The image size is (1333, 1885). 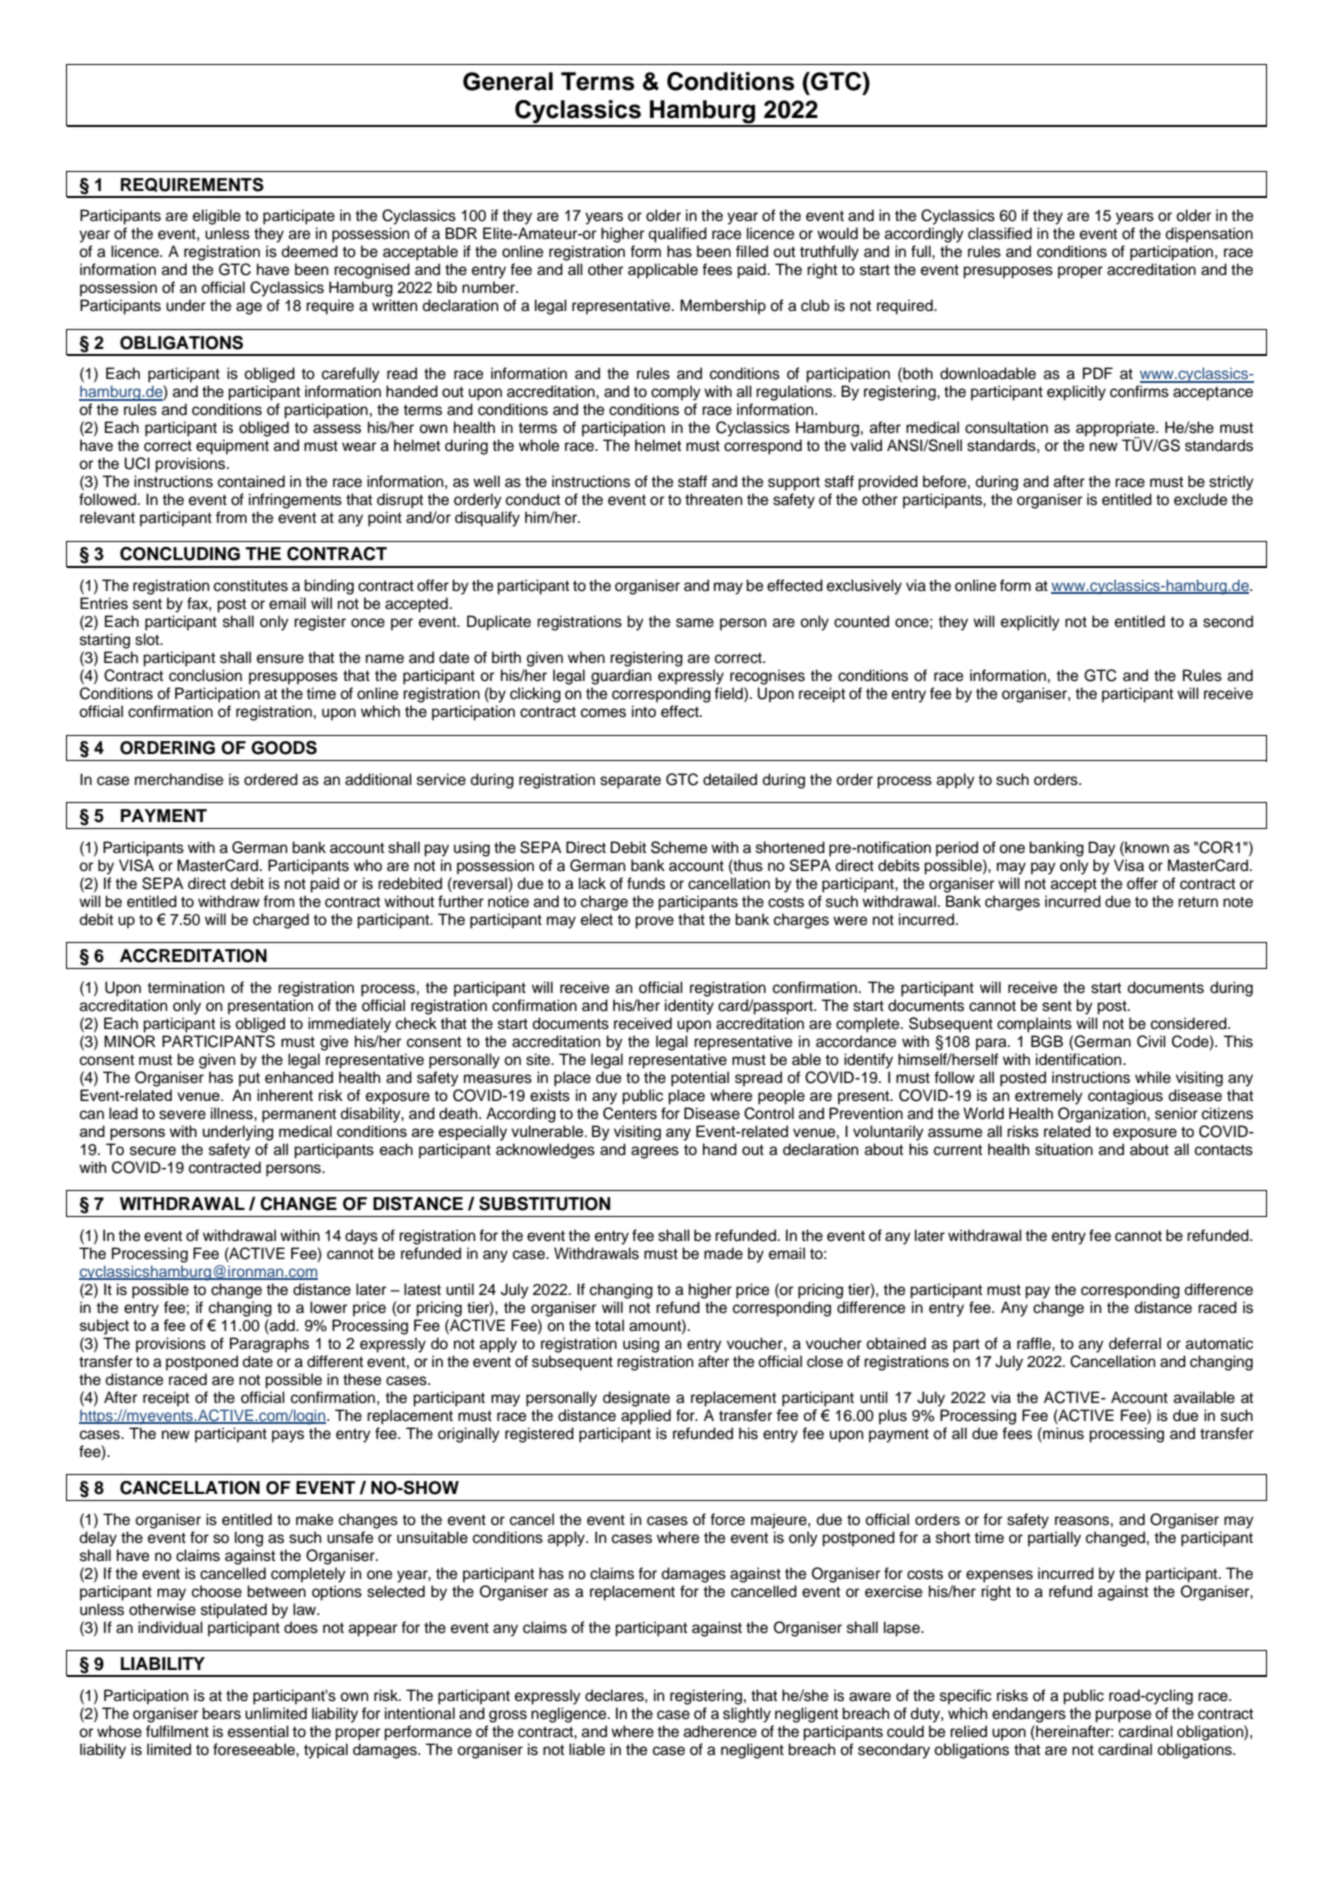 What do you see at coordinates (654, 922) in the document?
I see `prove` at bounding box center [654, 922].
